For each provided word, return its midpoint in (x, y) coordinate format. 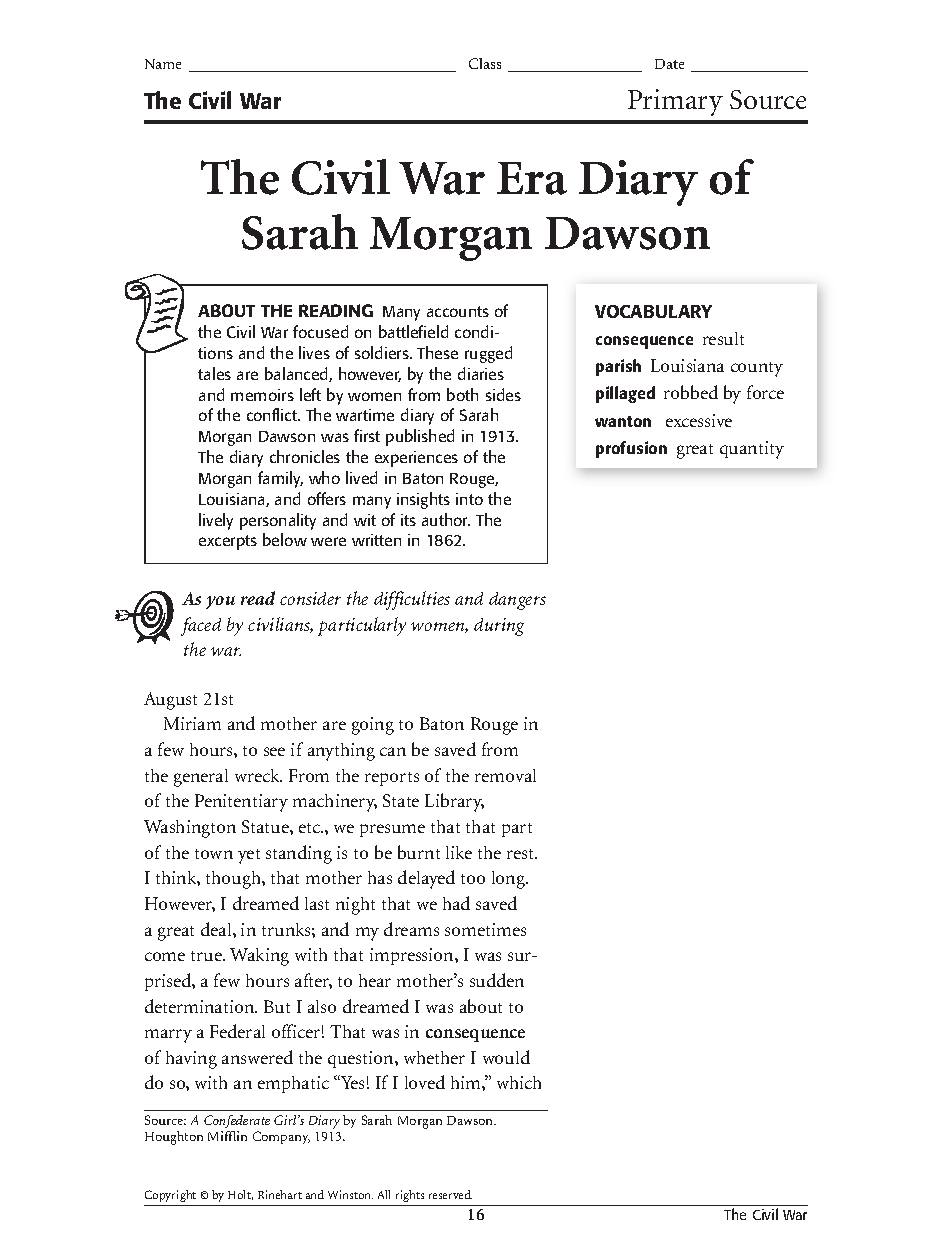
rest (522, 854)
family (280, 479)
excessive (699, 420)
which (519, 1082)
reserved (450, 1194)
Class (485, 63)
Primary (675, 102)
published (420, 437)
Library (454, 802)
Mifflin (227, 1136)
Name (163, 64)
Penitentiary (241, 803)
